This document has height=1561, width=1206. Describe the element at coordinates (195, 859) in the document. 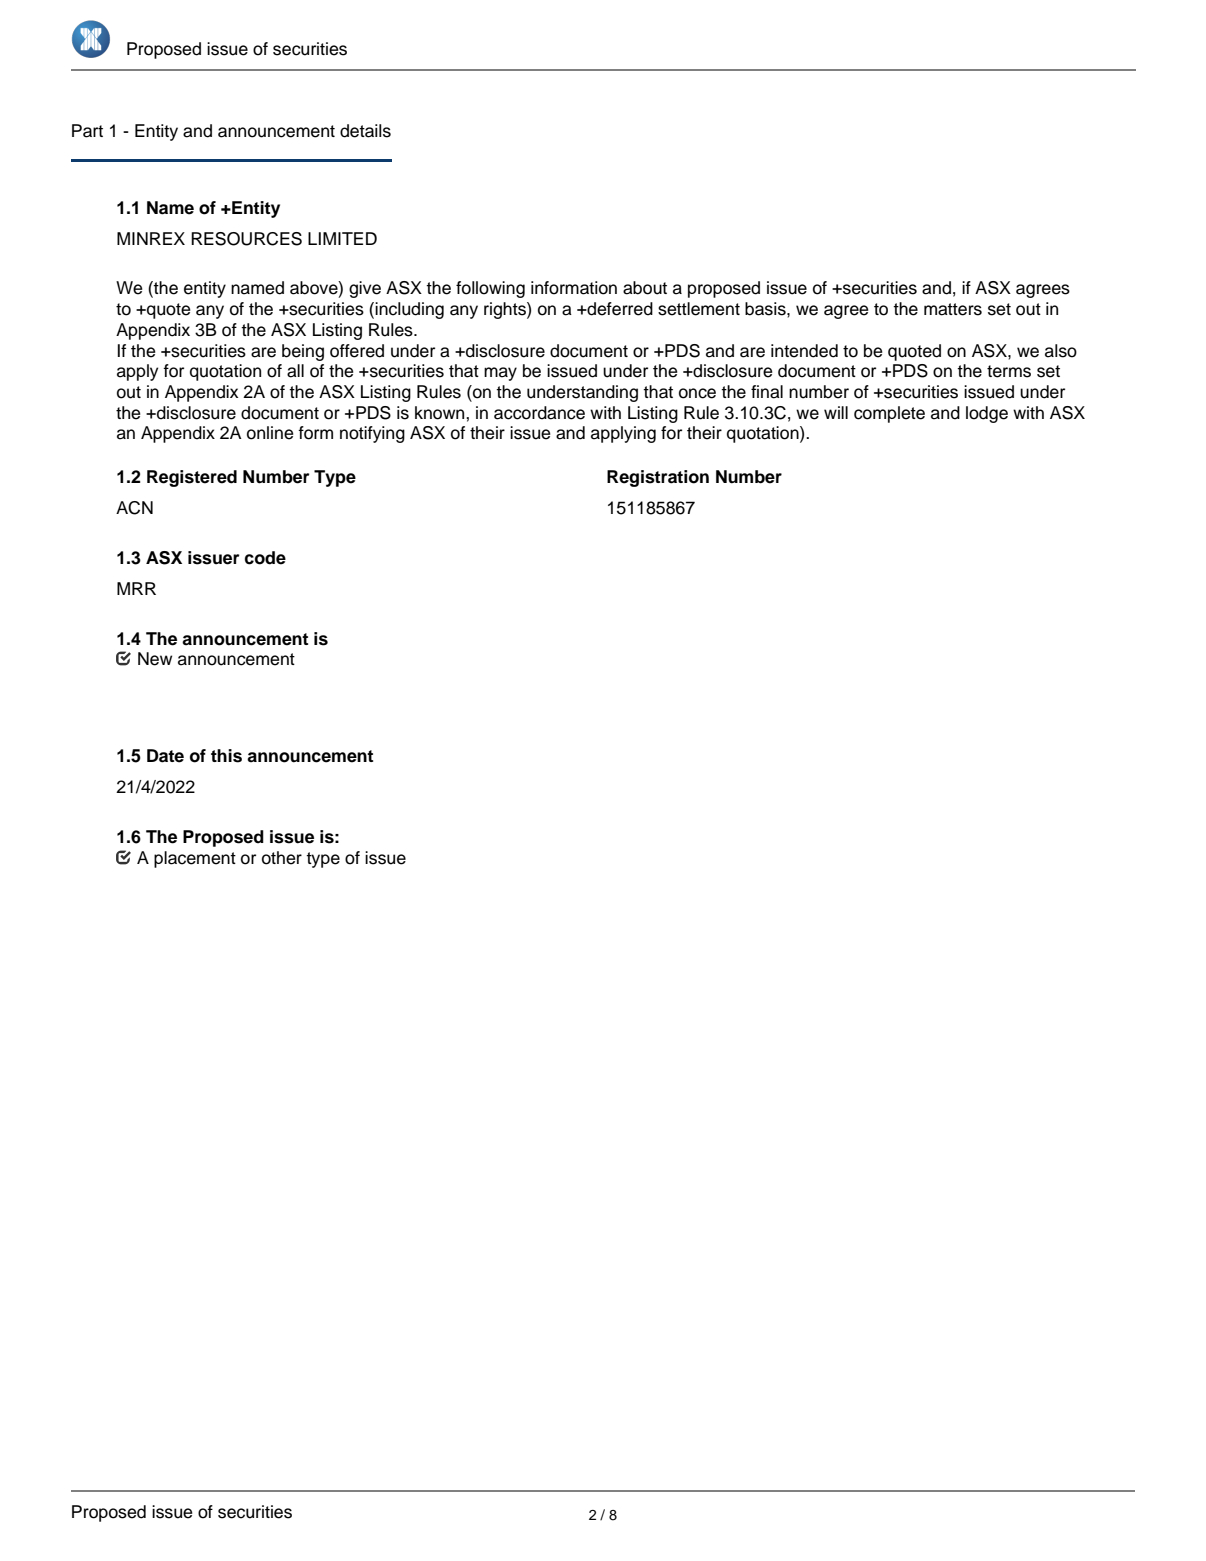

I see `placement` at that location.
